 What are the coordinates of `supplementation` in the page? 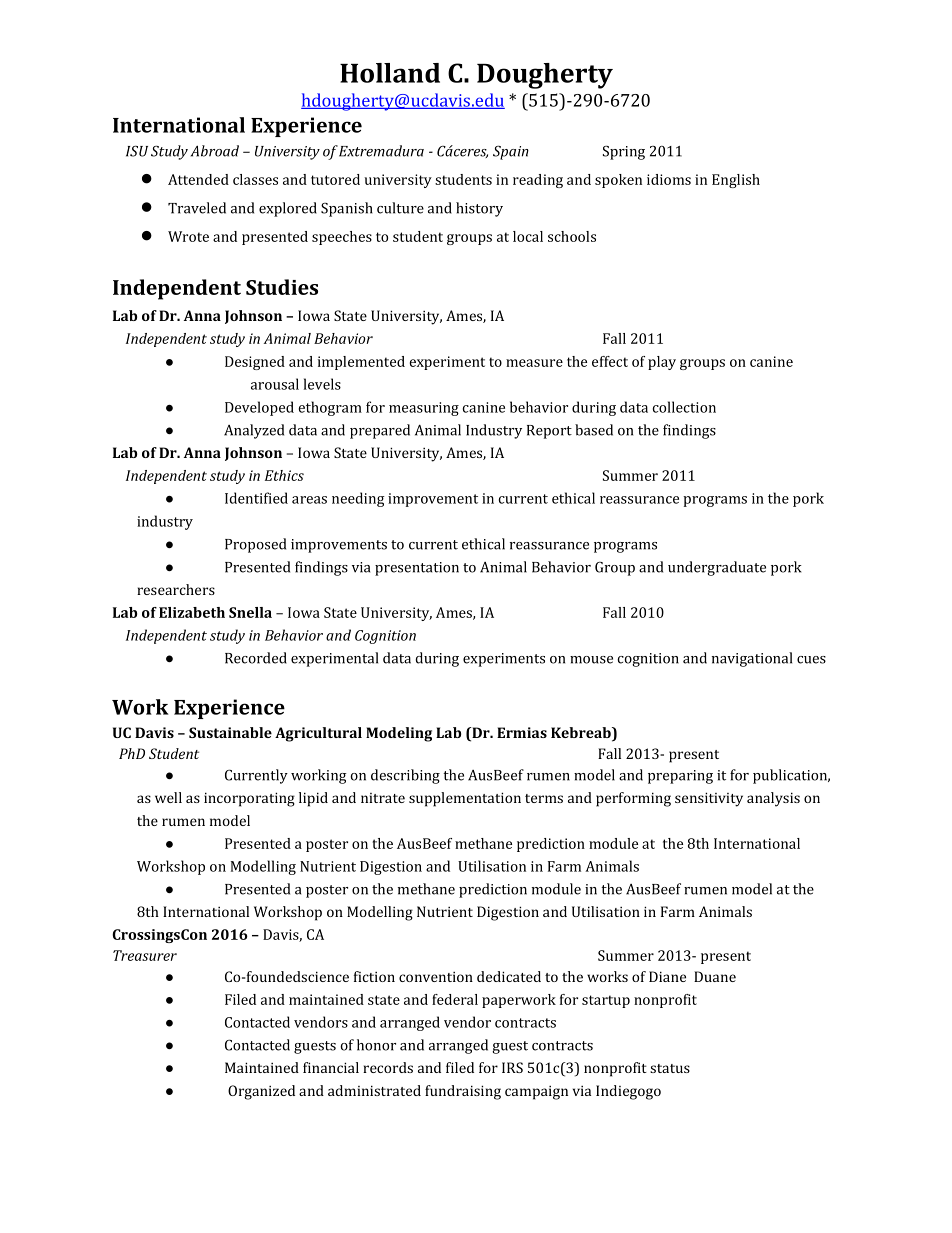 It's located at (465, 799).
